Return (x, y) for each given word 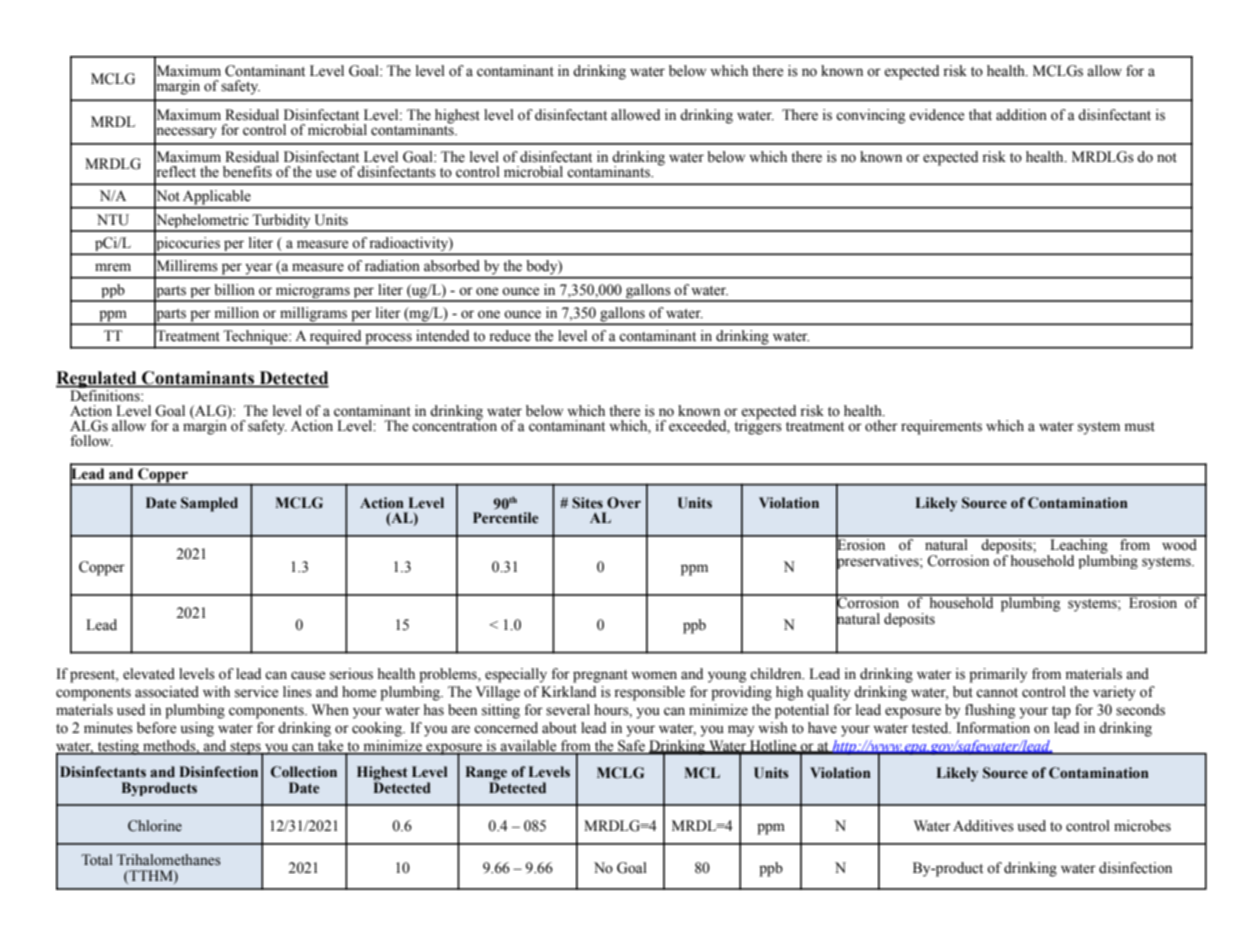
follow (91, 441)
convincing (870, 116)
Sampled (209, 504)
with (216, 691)
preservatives (878, 562)
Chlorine (155, 826)
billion (234, 290)
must (1140, 427)
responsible (649, 693)
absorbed (452, 266)
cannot (997, 693)
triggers (758, 426)
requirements (941, 427)
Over (624, 503)
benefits (247, 172)
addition (1021, 115)
